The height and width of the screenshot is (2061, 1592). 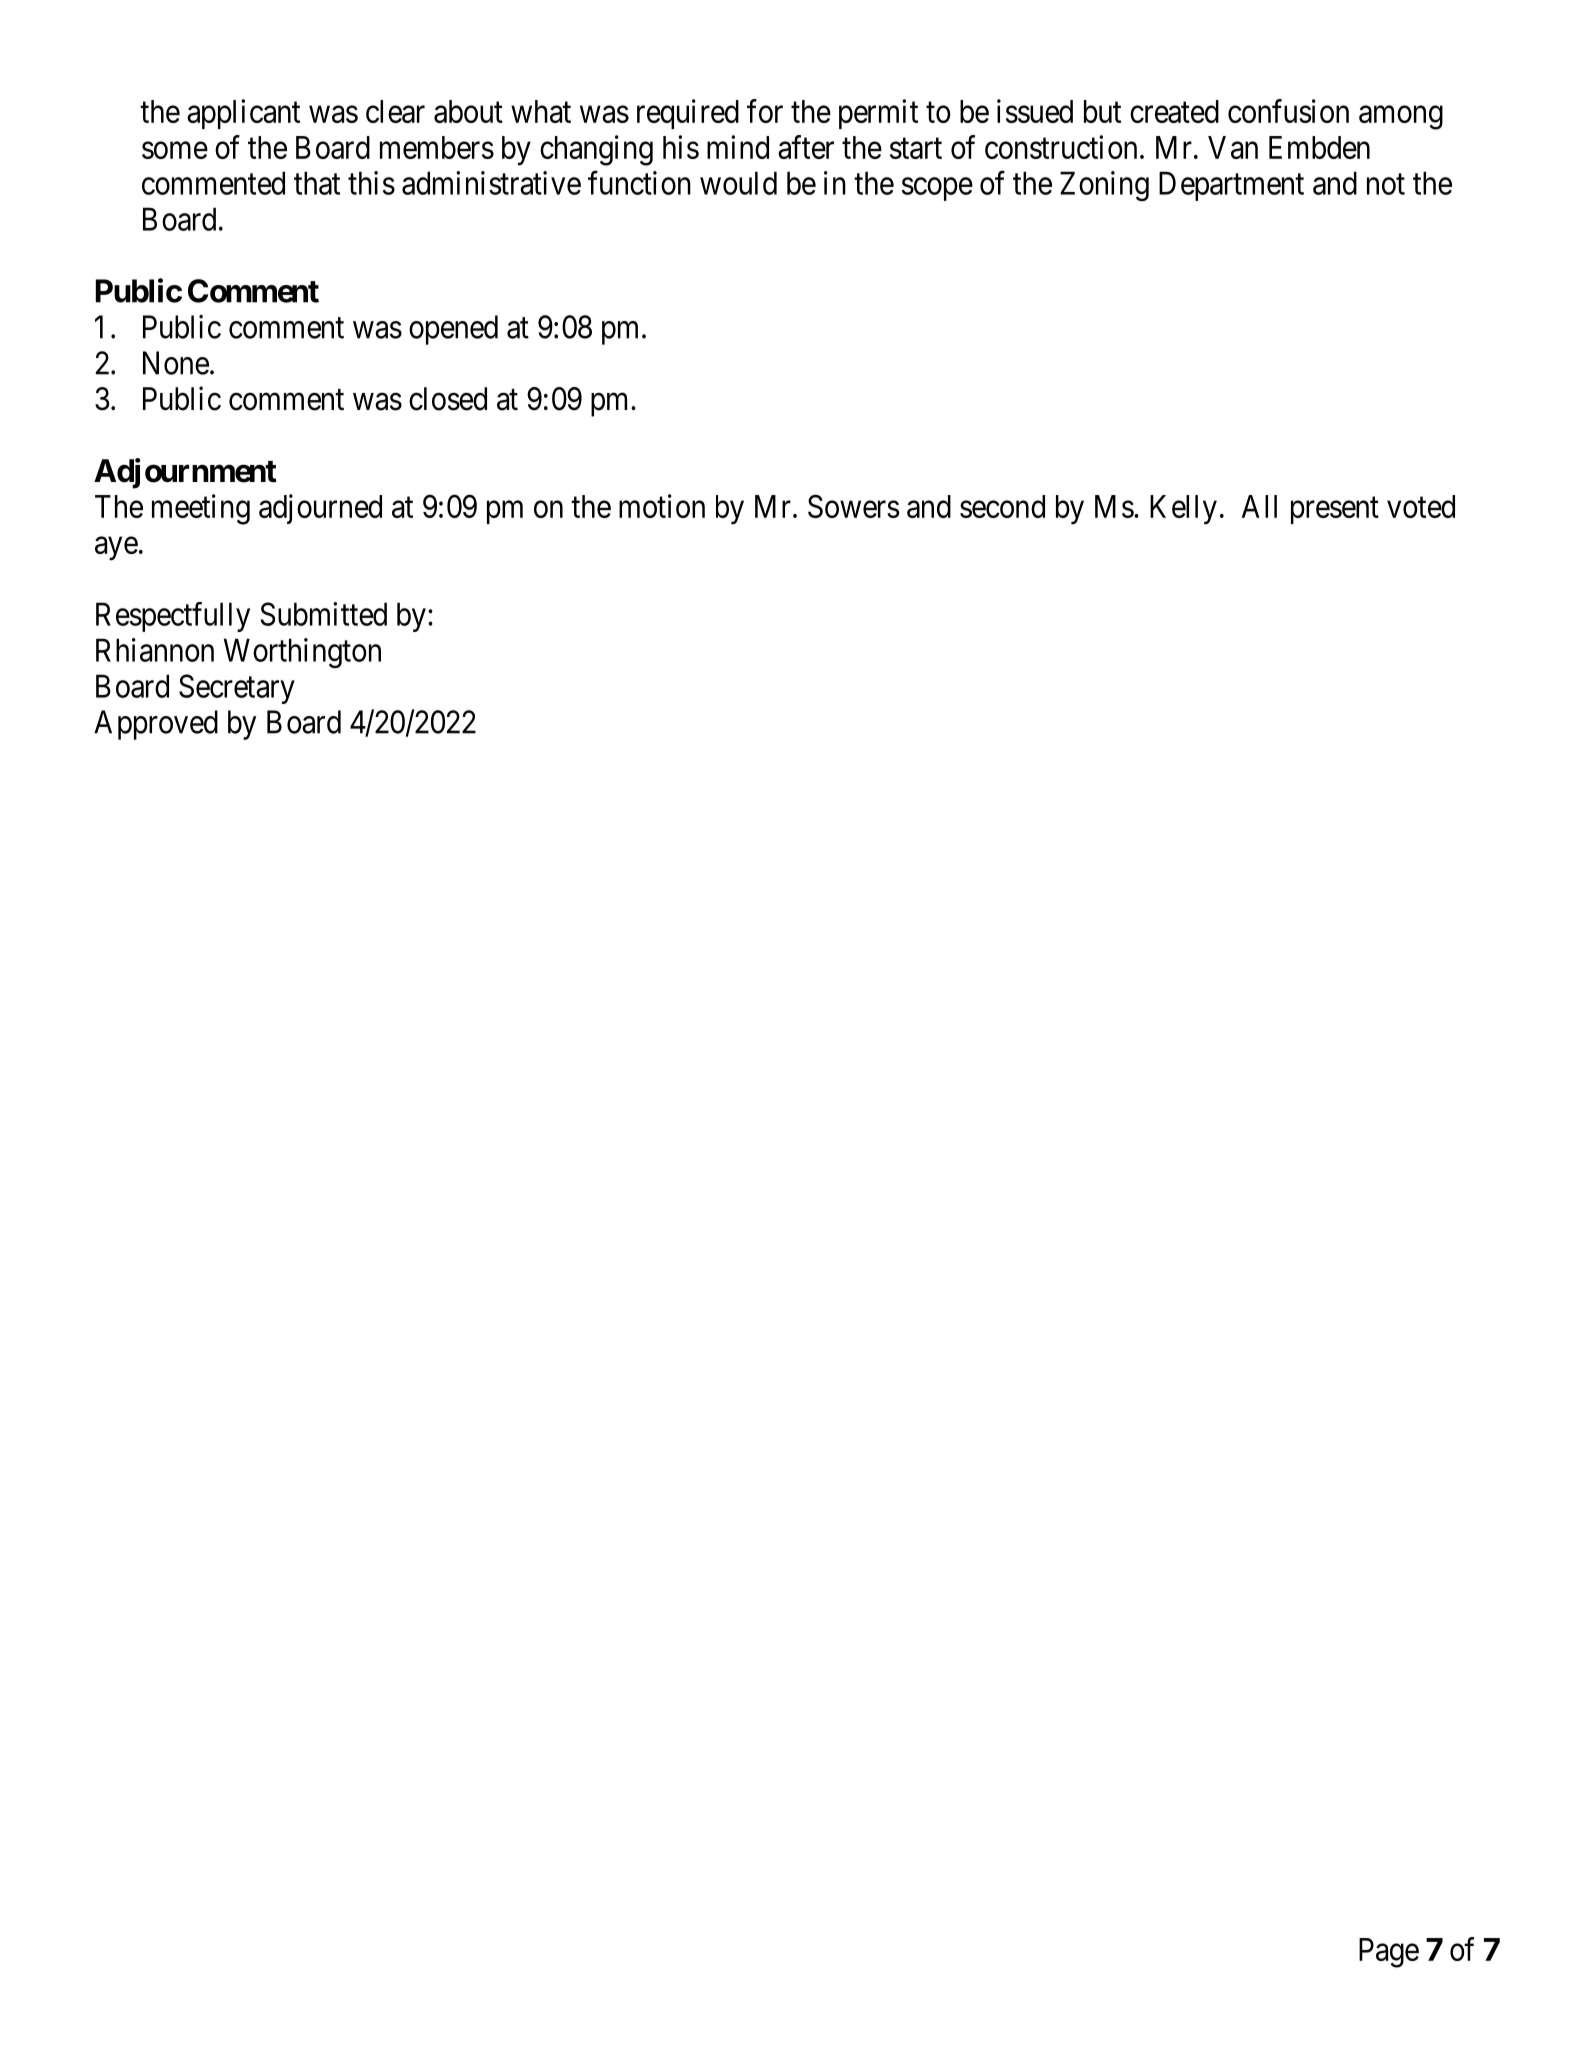 I want to click on Submitted, so click(x=323, y=614).
